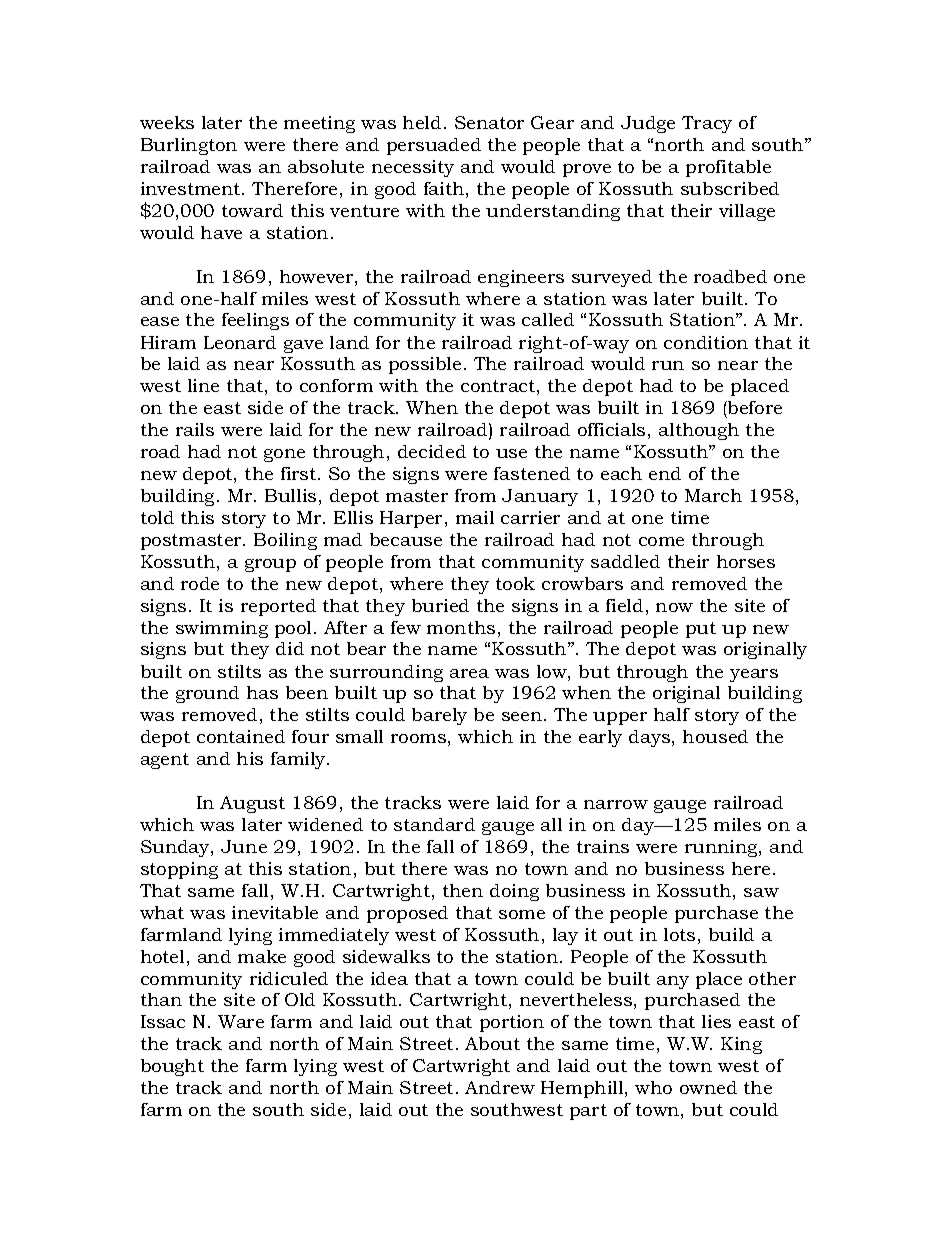 The width and height of the document is (952, 1233). I want to click on Andrew, so click(500, 1087).
